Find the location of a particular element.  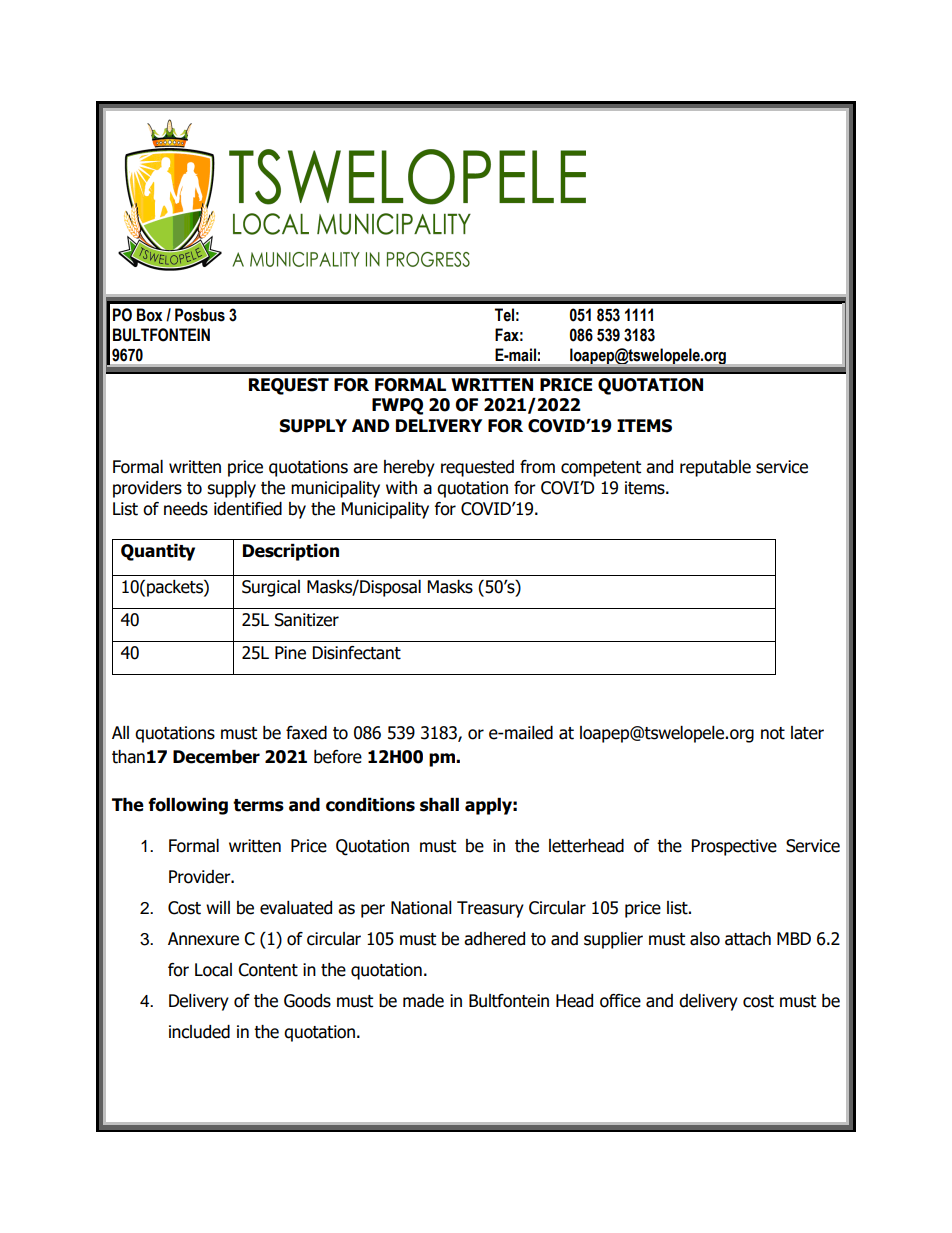

reputable is located at coordinates (715, 468).
